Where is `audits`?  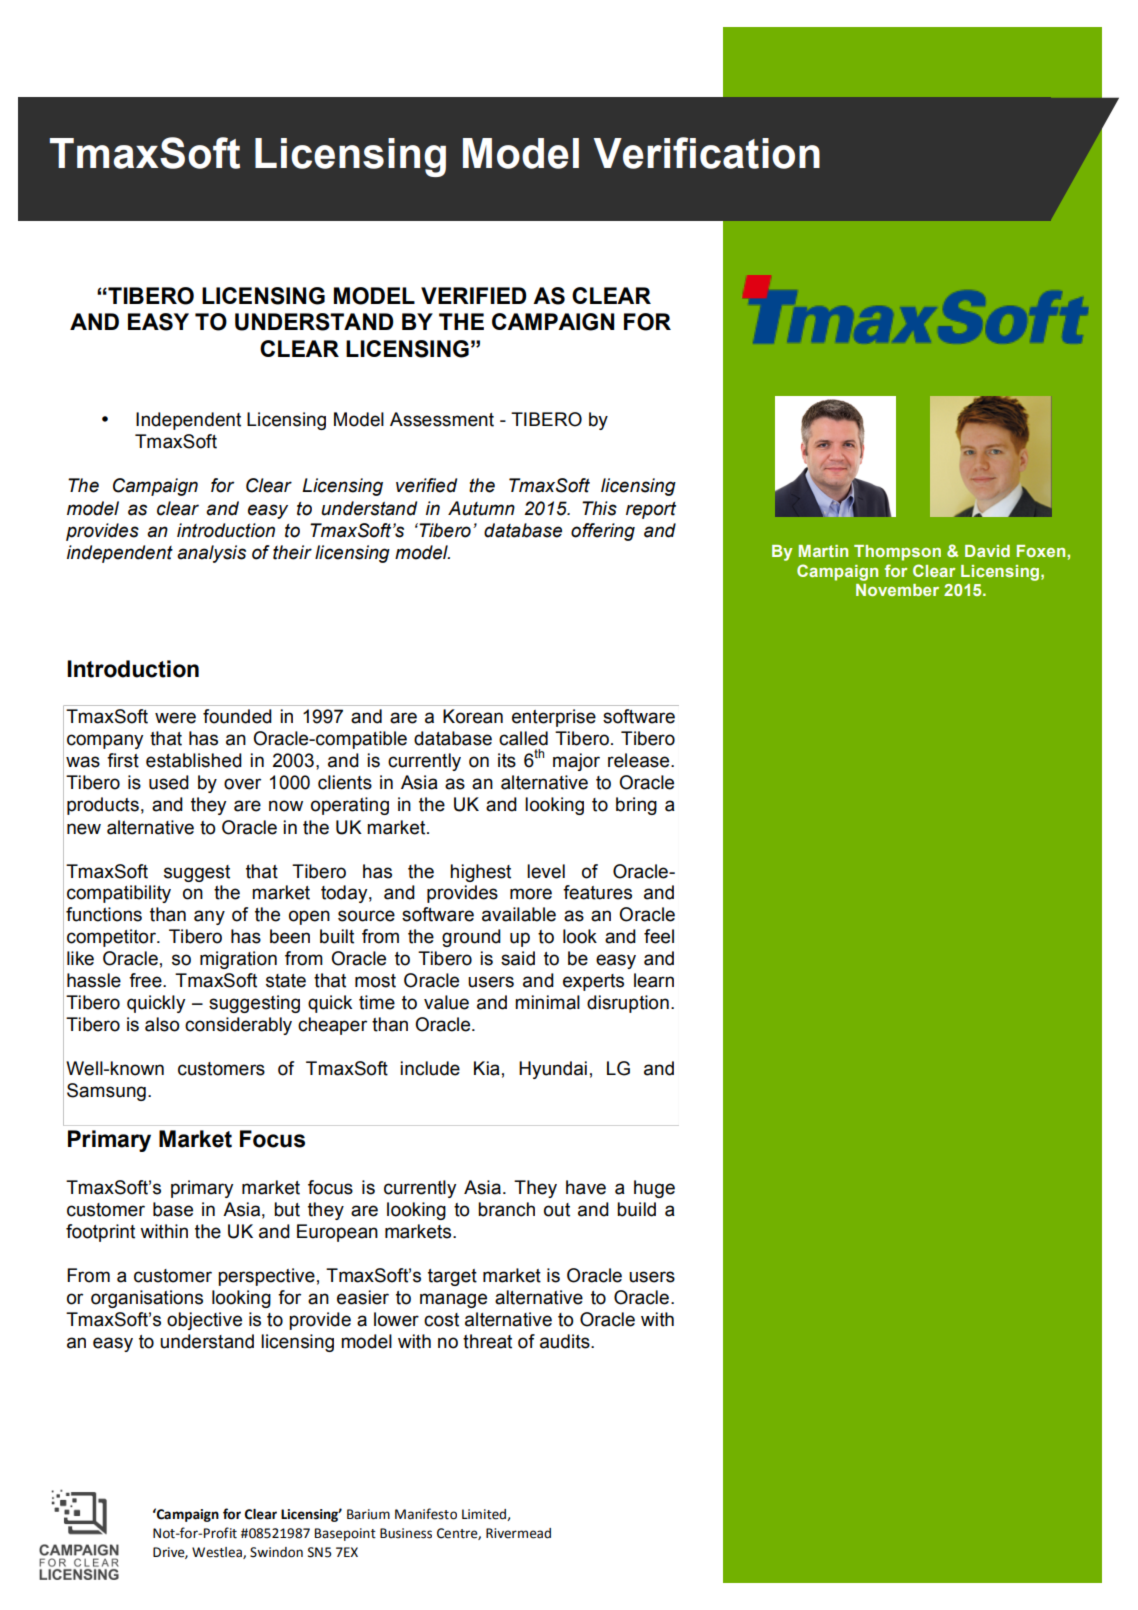 audits is located at coordinates (566, 1341).
